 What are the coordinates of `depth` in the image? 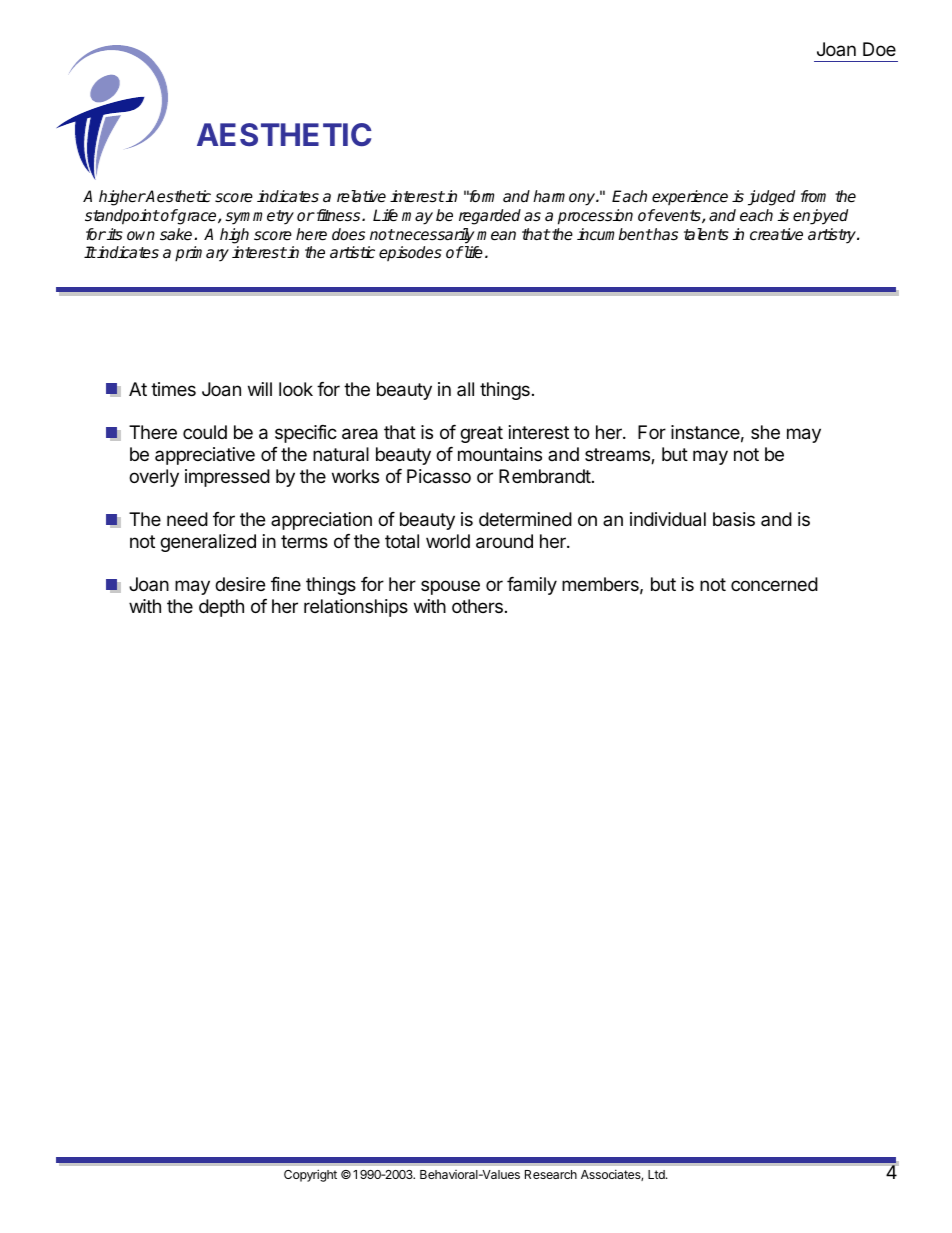 It's located at (221, 608).
